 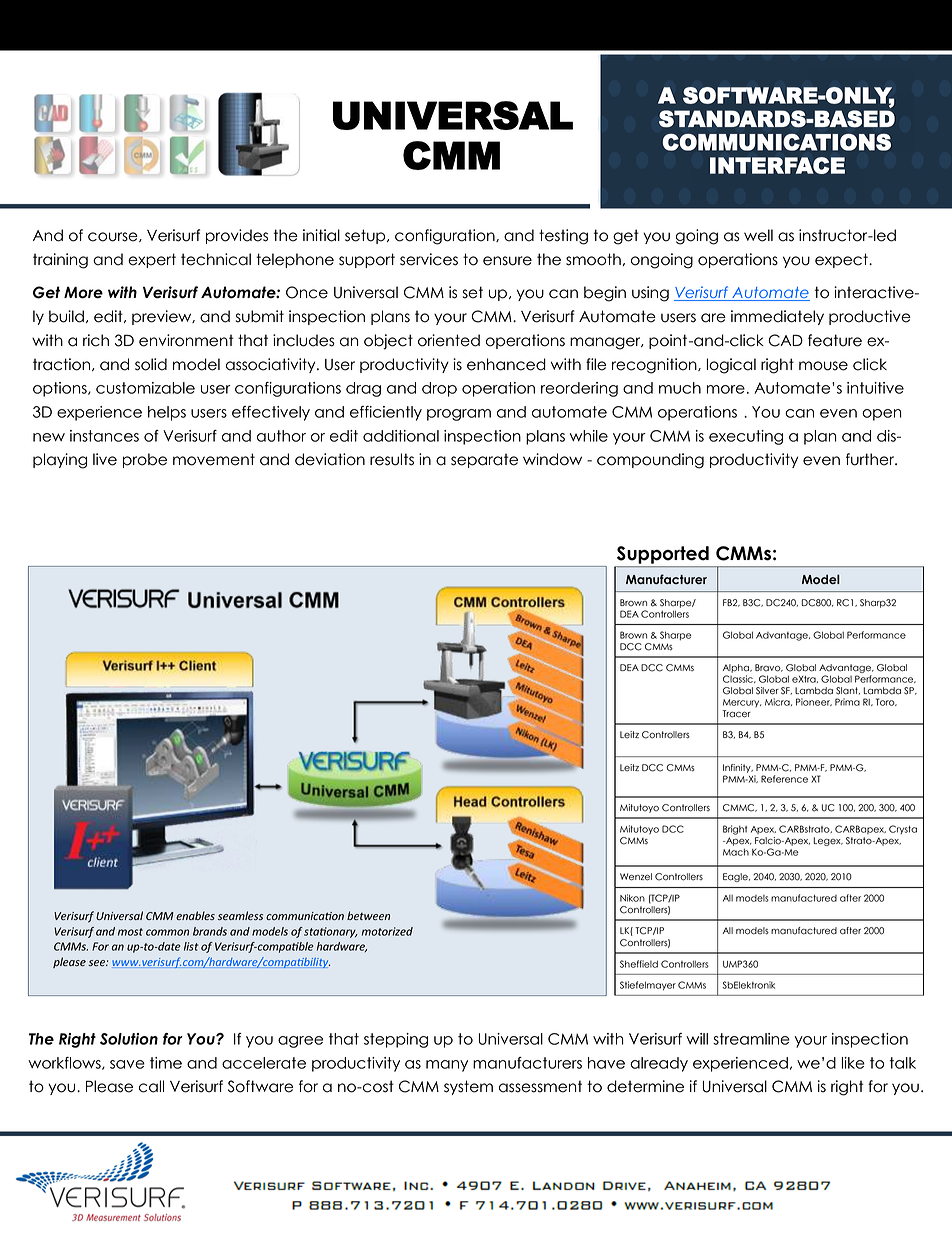 What do you see at coordinates (563, 237) in the screenshot?
I see `testing` at bounding box center [563, 237].
